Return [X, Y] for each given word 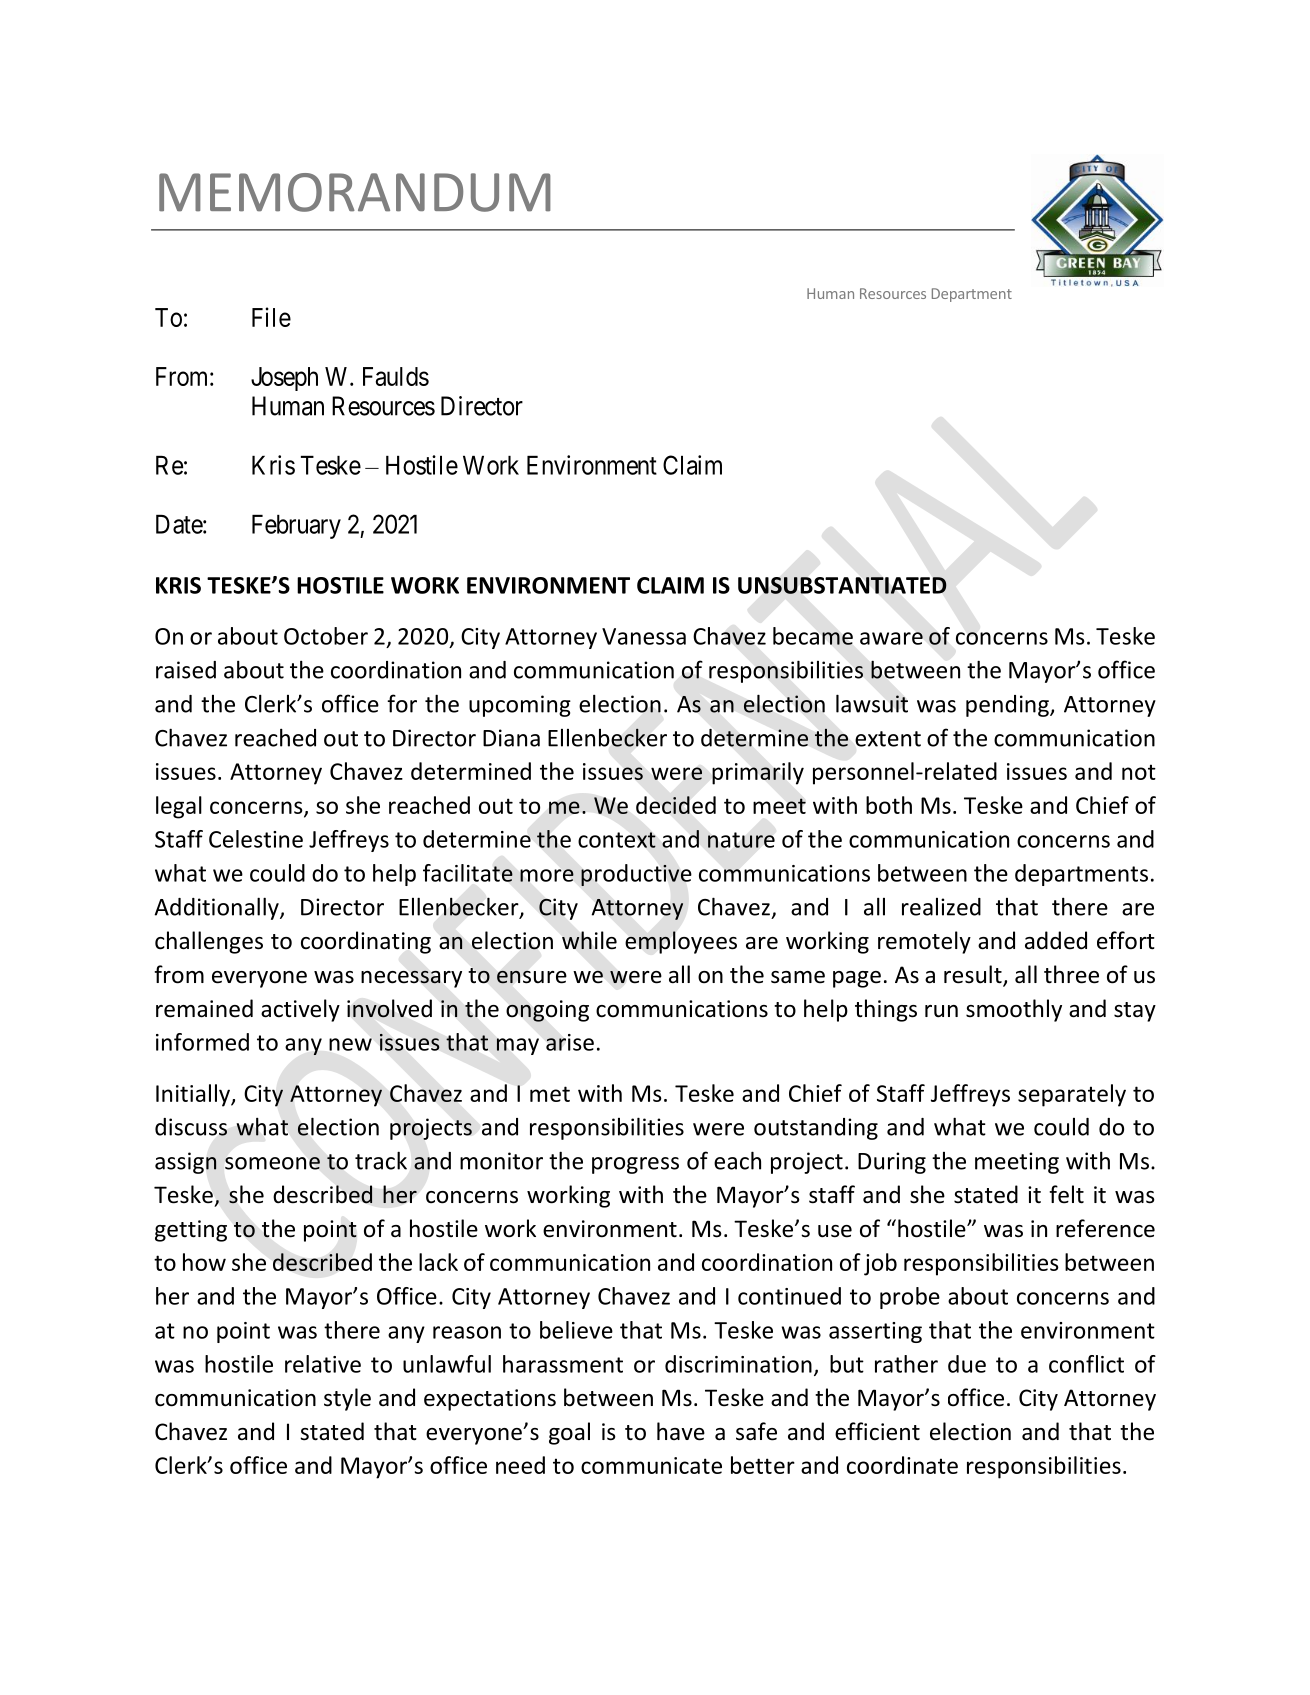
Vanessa [644, 636]
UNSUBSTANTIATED [842, 585]
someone [272, 1163]
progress [635, 1165]
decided [676, 805]
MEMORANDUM [355, 192]
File [271, 317]
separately [1072, 1095]
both [889, 805]
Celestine [256, 839]
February [296, 527]
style [347, 1399]
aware [891, 638]
